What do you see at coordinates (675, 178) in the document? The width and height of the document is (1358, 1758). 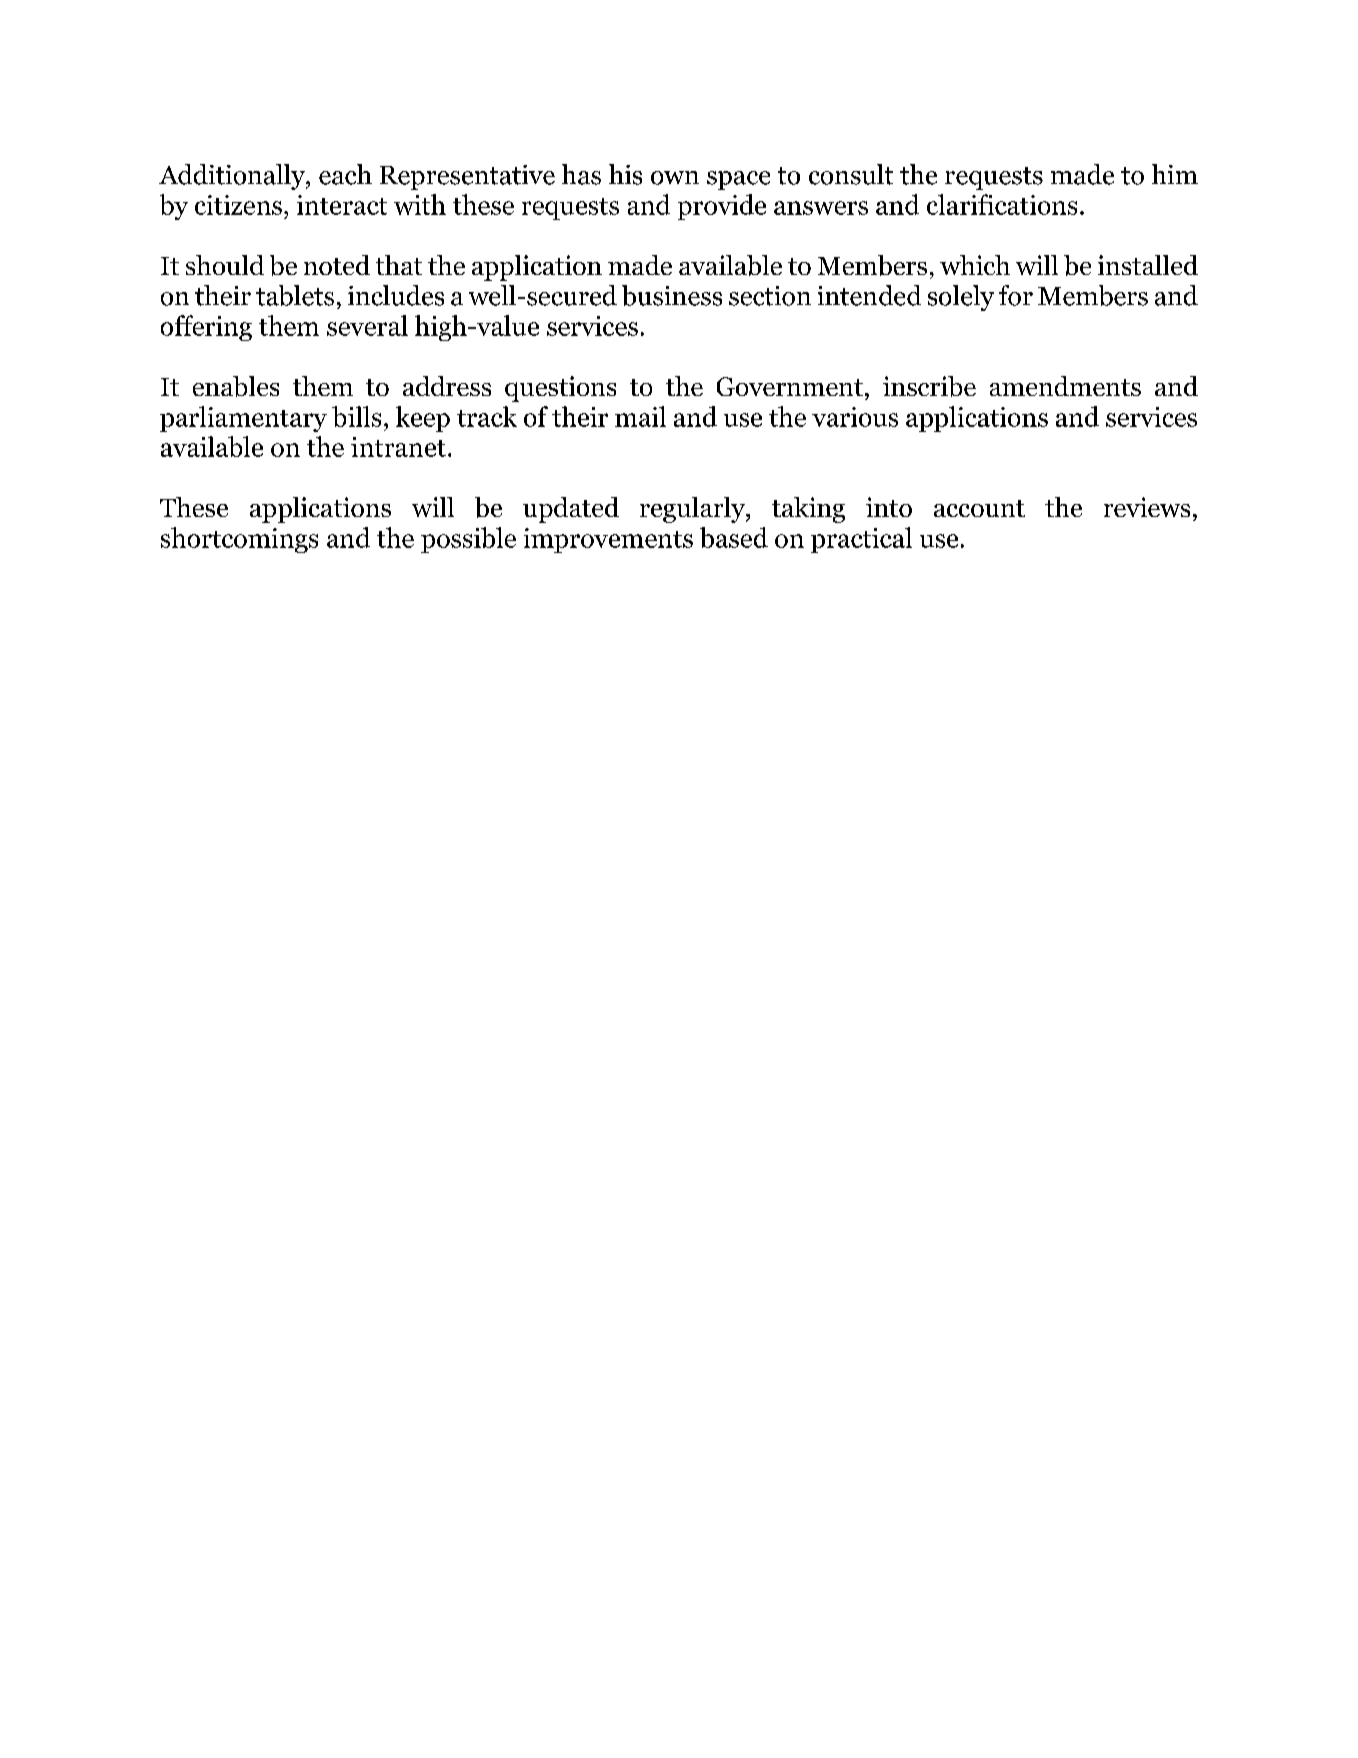 I see `own` at bounding box center [675, 178].
